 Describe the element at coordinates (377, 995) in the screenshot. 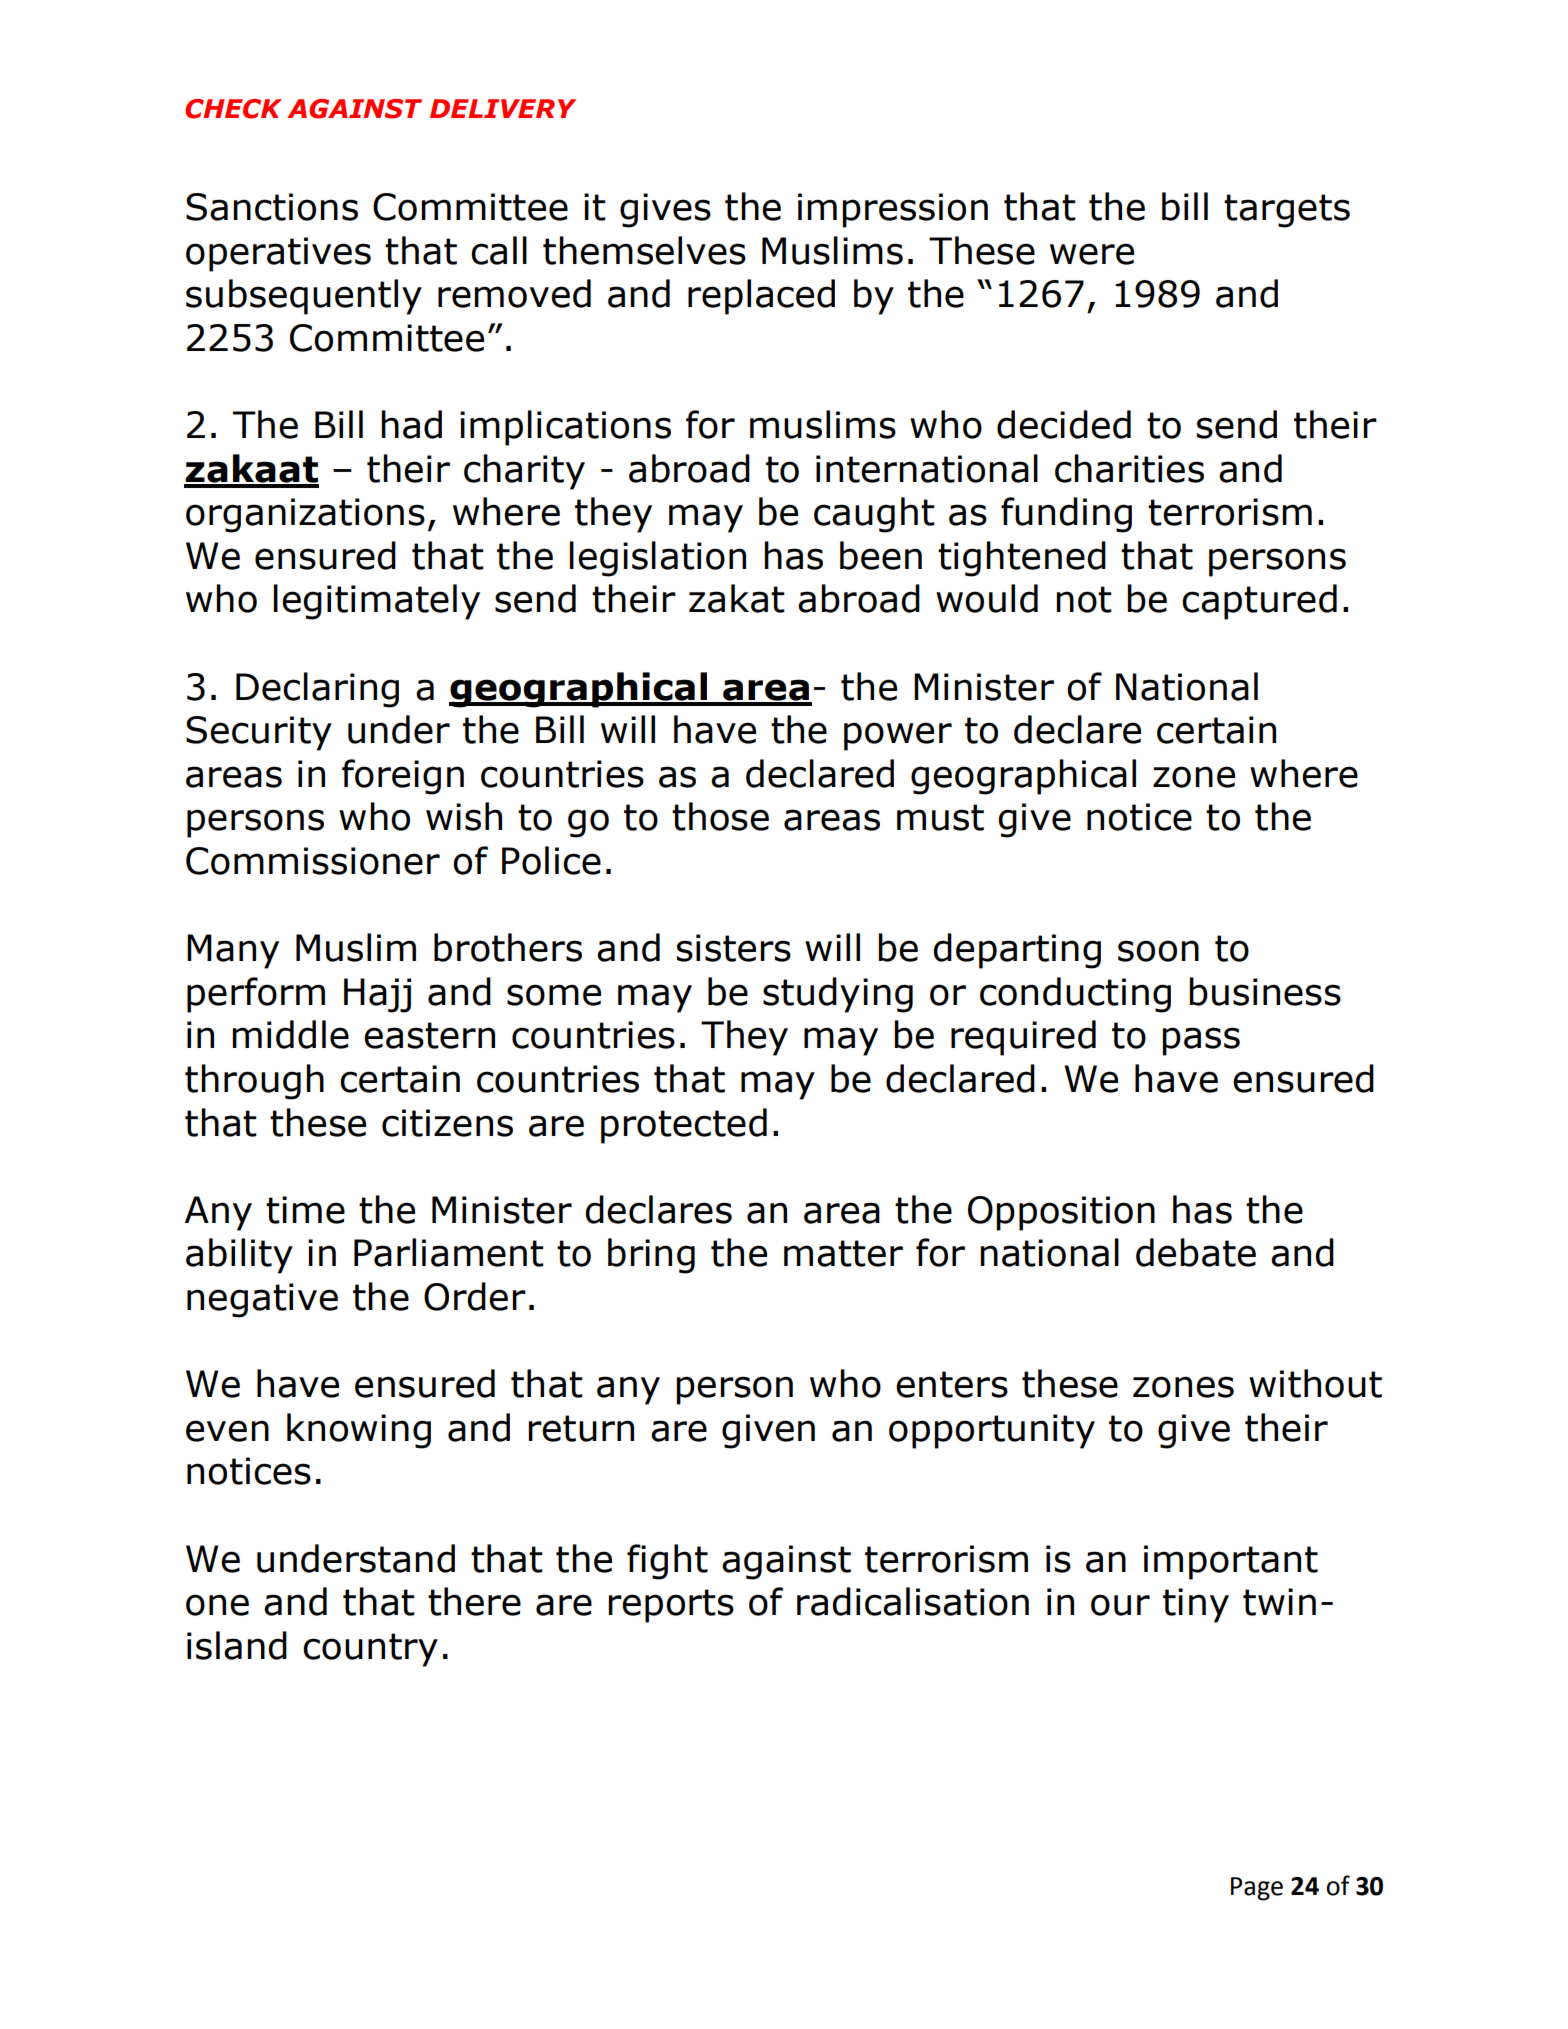

I see `Hajj` at that location.
